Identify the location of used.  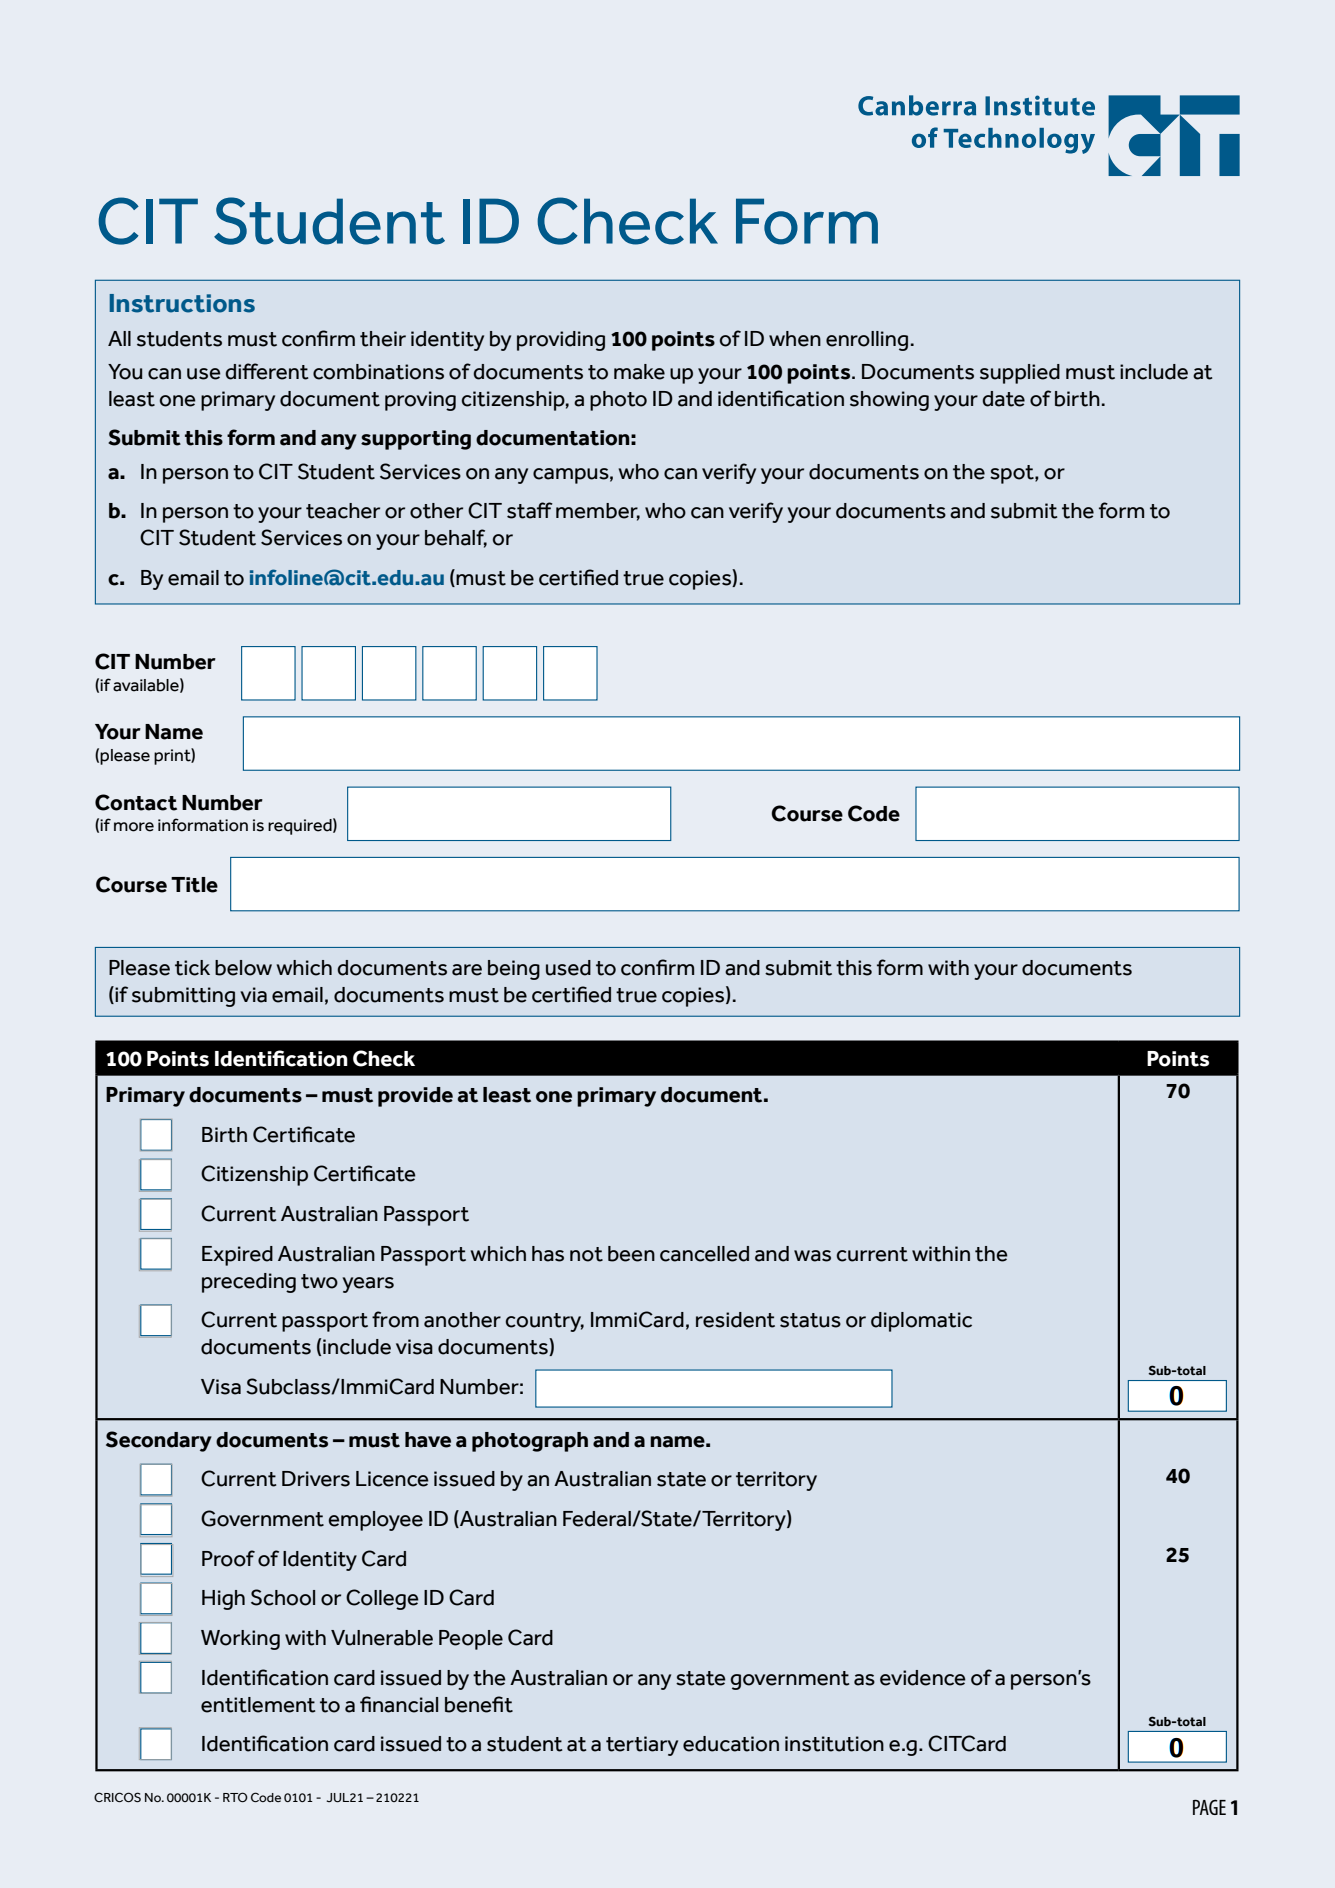
(568, 968).
